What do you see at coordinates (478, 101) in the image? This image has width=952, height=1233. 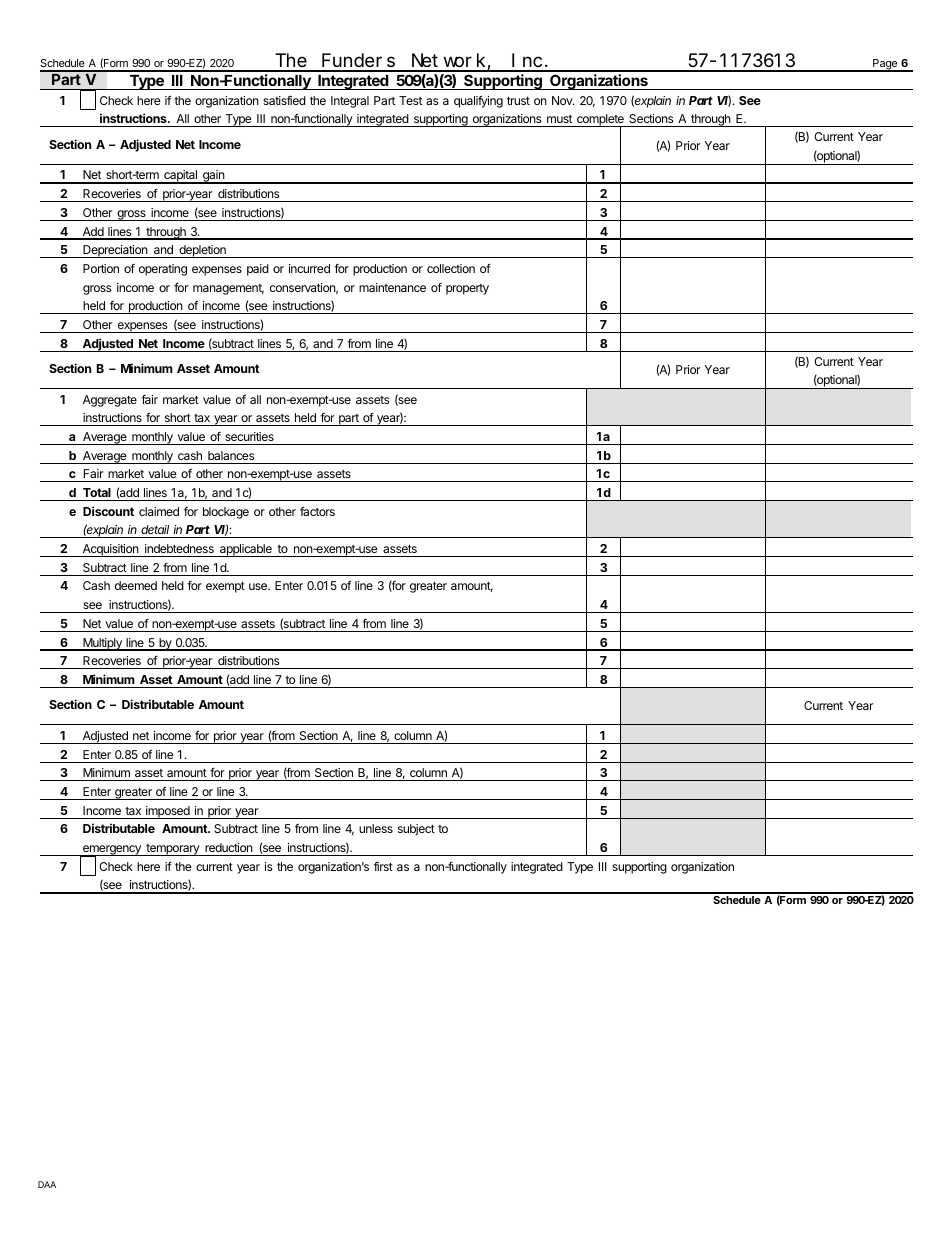 I see `qualifying` at bounding box center [478, 101].
